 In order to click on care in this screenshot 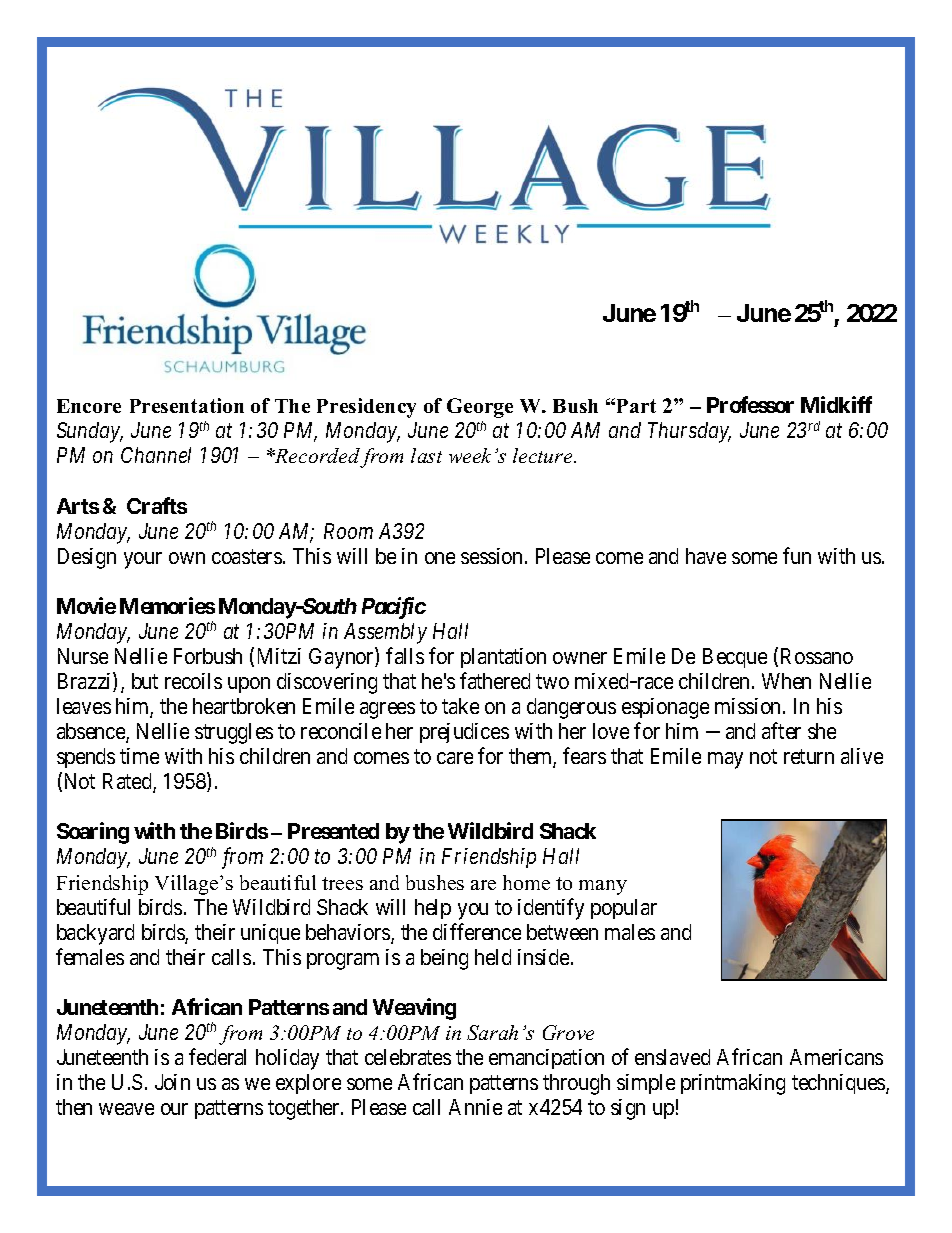, I will do `click(455, 758)`.
